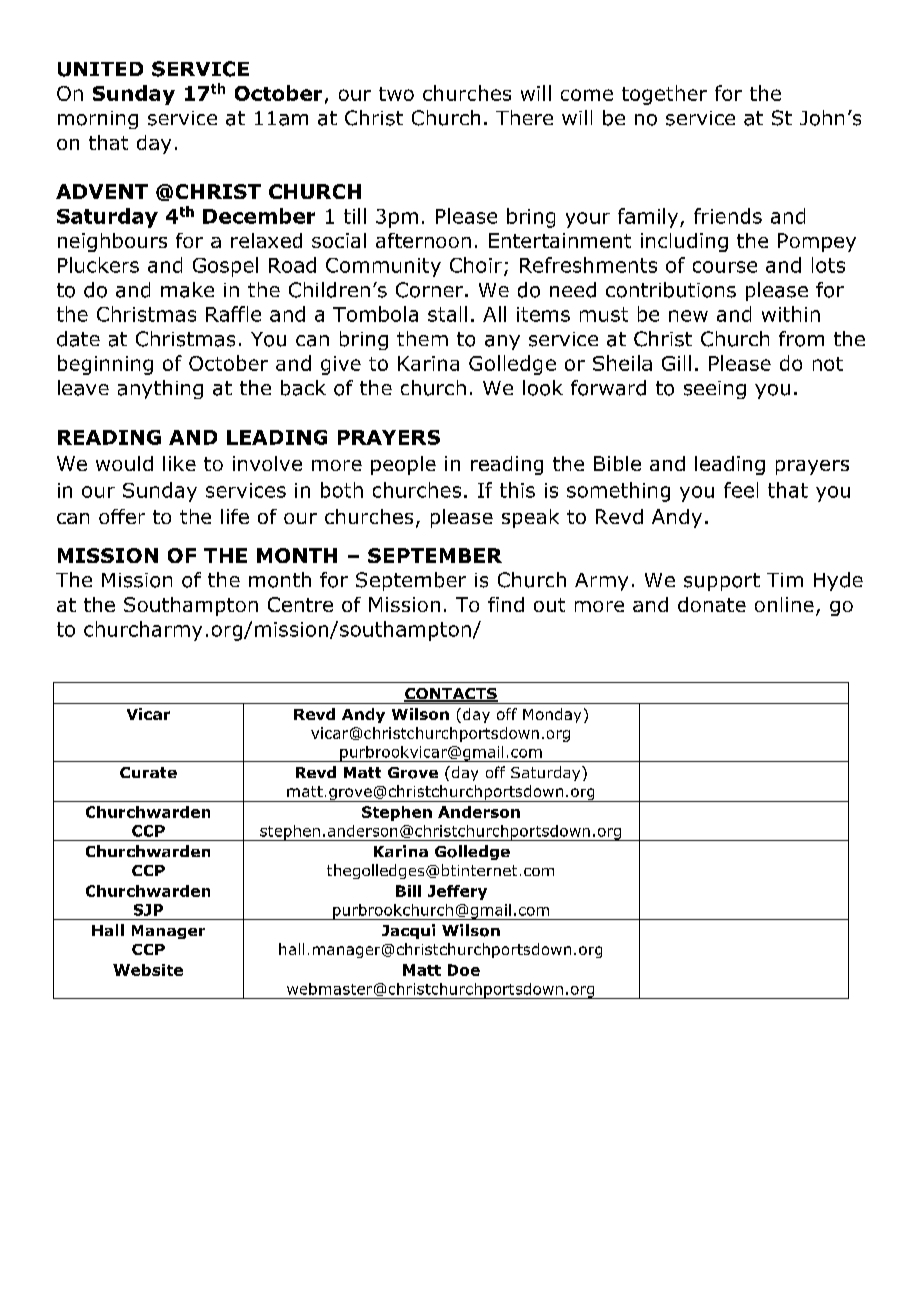  What do you see at coordinates (98, 120) in the screenshot?
I see `morning` at bounding box center [98, 120].
